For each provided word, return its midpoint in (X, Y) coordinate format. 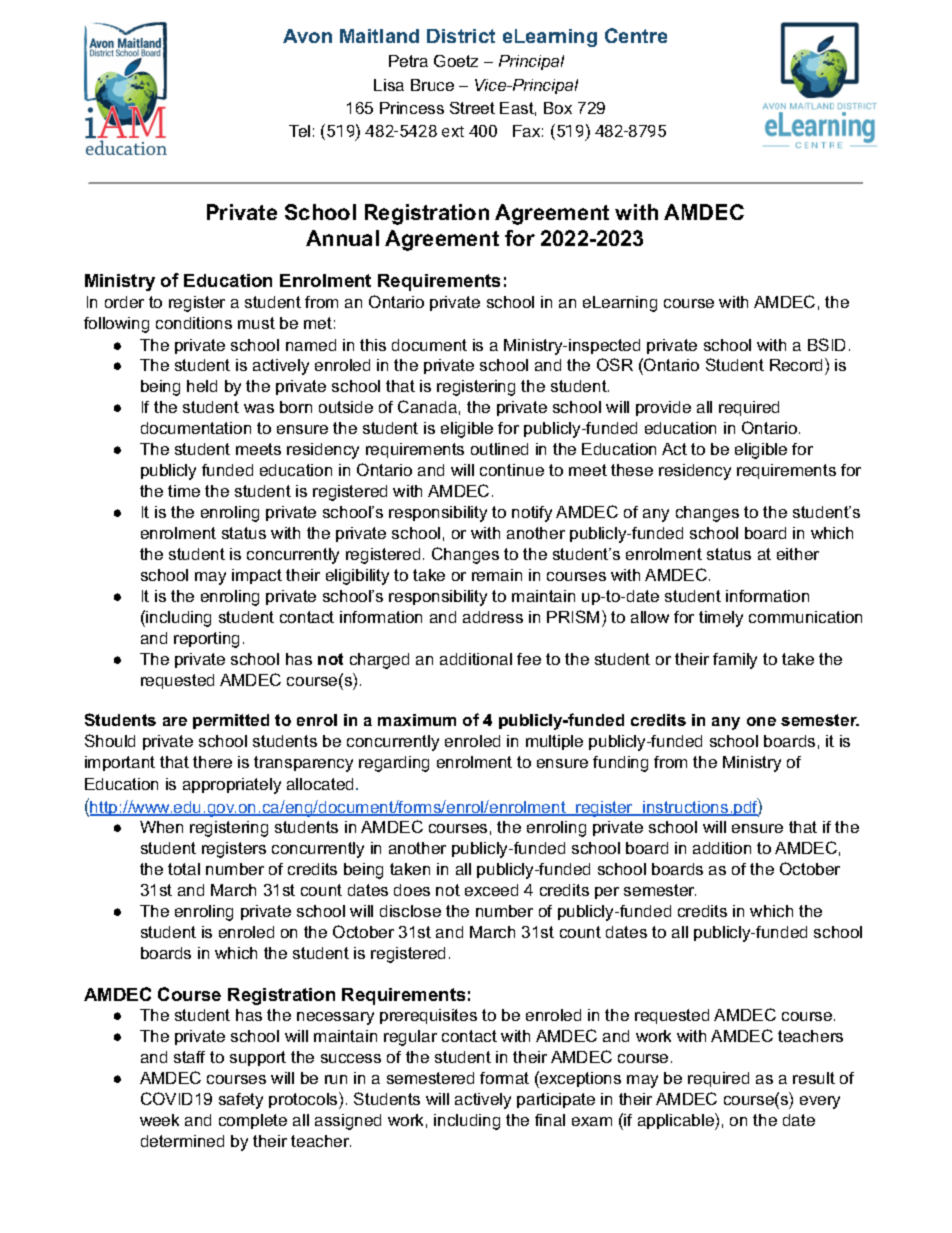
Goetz (456, 61)
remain (497, 575)
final (550, 1120)
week (159, 1120)
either (798, 554)
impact (257, 576)
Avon (307, 36)
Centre (636, 35)
